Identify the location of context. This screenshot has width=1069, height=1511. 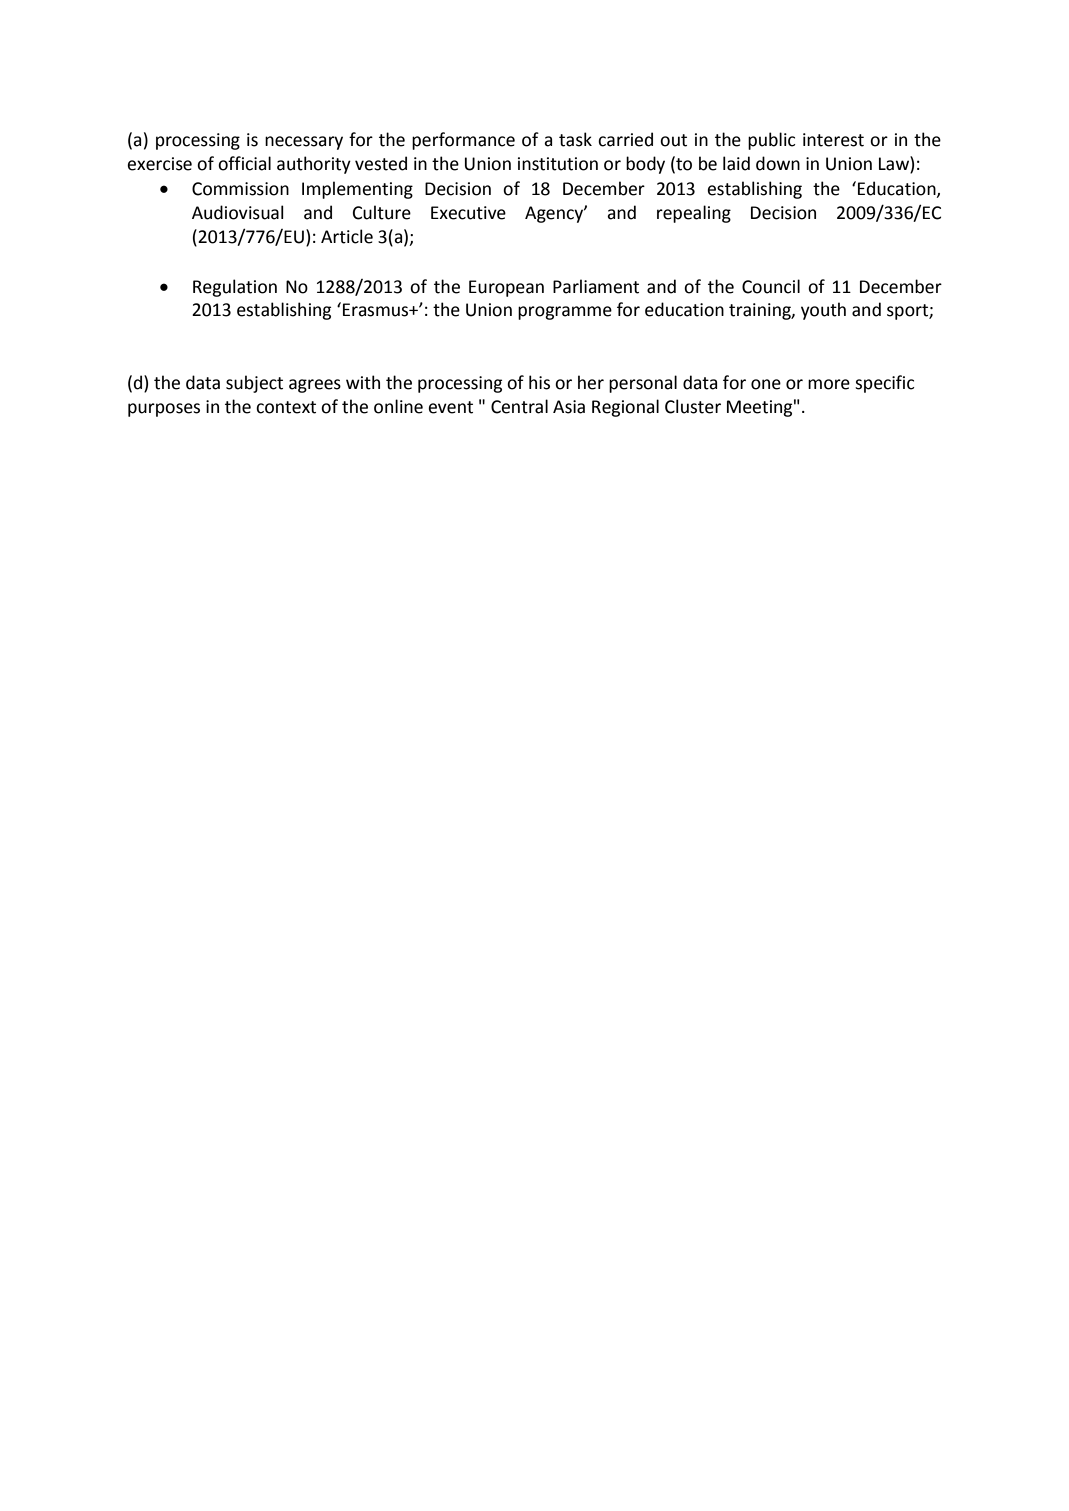
(286, 407).
